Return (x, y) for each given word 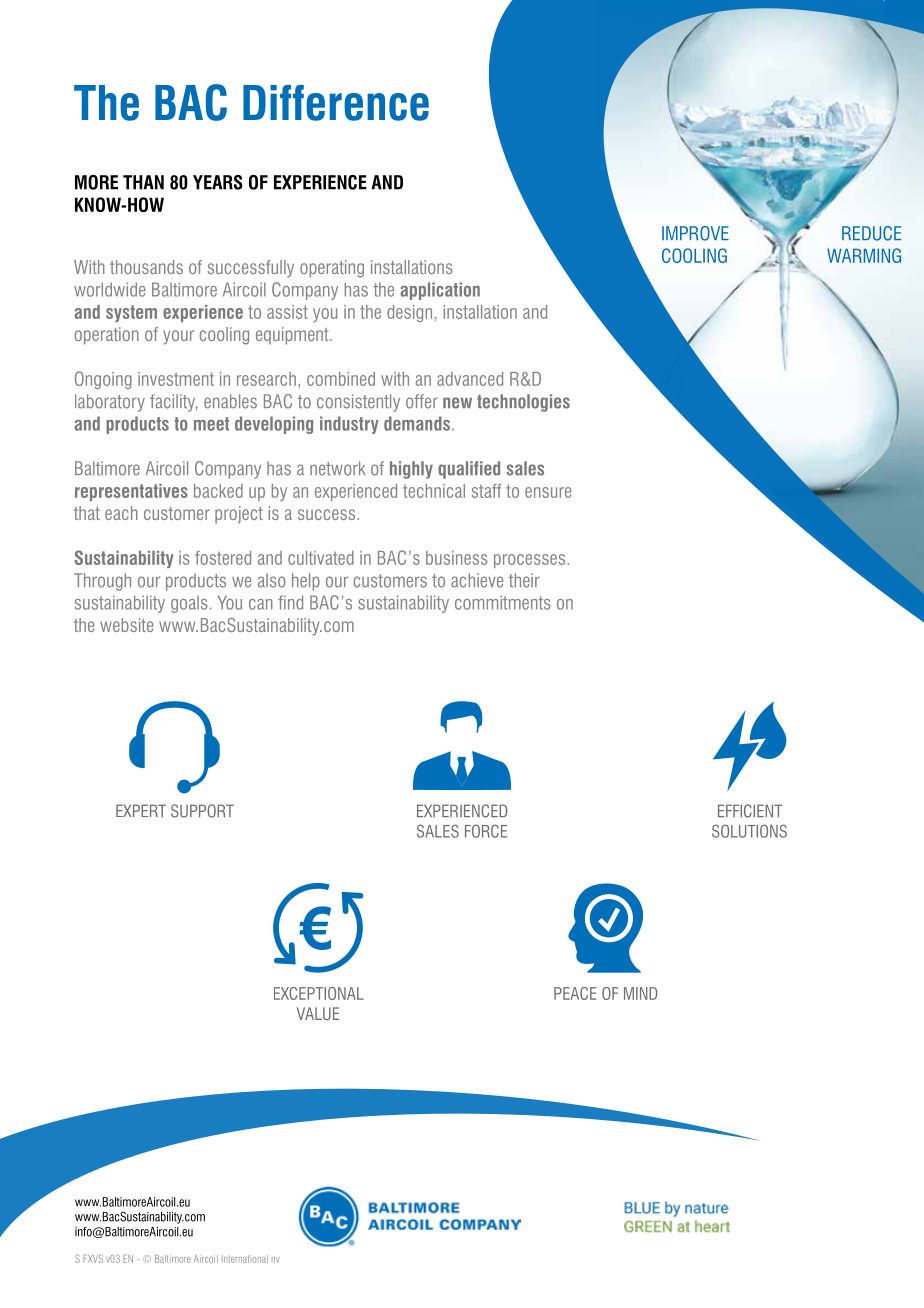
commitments (502, 602)
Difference (336, 103)
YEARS (218, 182)
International (245, 1259)
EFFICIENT (750, 811)
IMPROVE (695, 233)
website (126, 625)
